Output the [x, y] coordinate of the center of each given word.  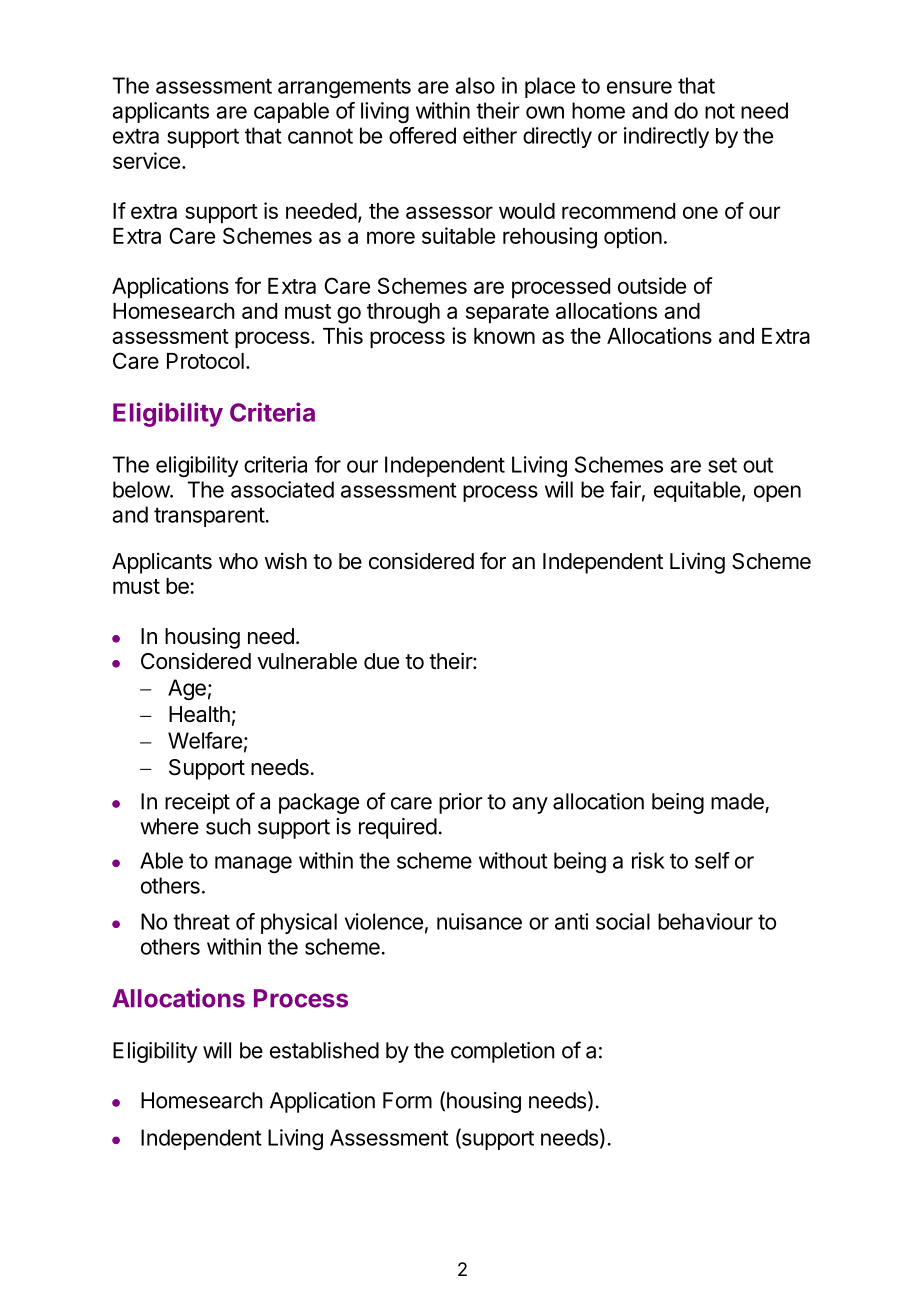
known [504, 336]
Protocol [205, 361]
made [737, 801]
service [146, 160]
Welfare [205, 740]
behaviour [705, 921]
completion [503, 1052]
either [490, 135]
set [722, 465]
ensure [639, 87]
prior [461, 803]
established [324, 1050]
